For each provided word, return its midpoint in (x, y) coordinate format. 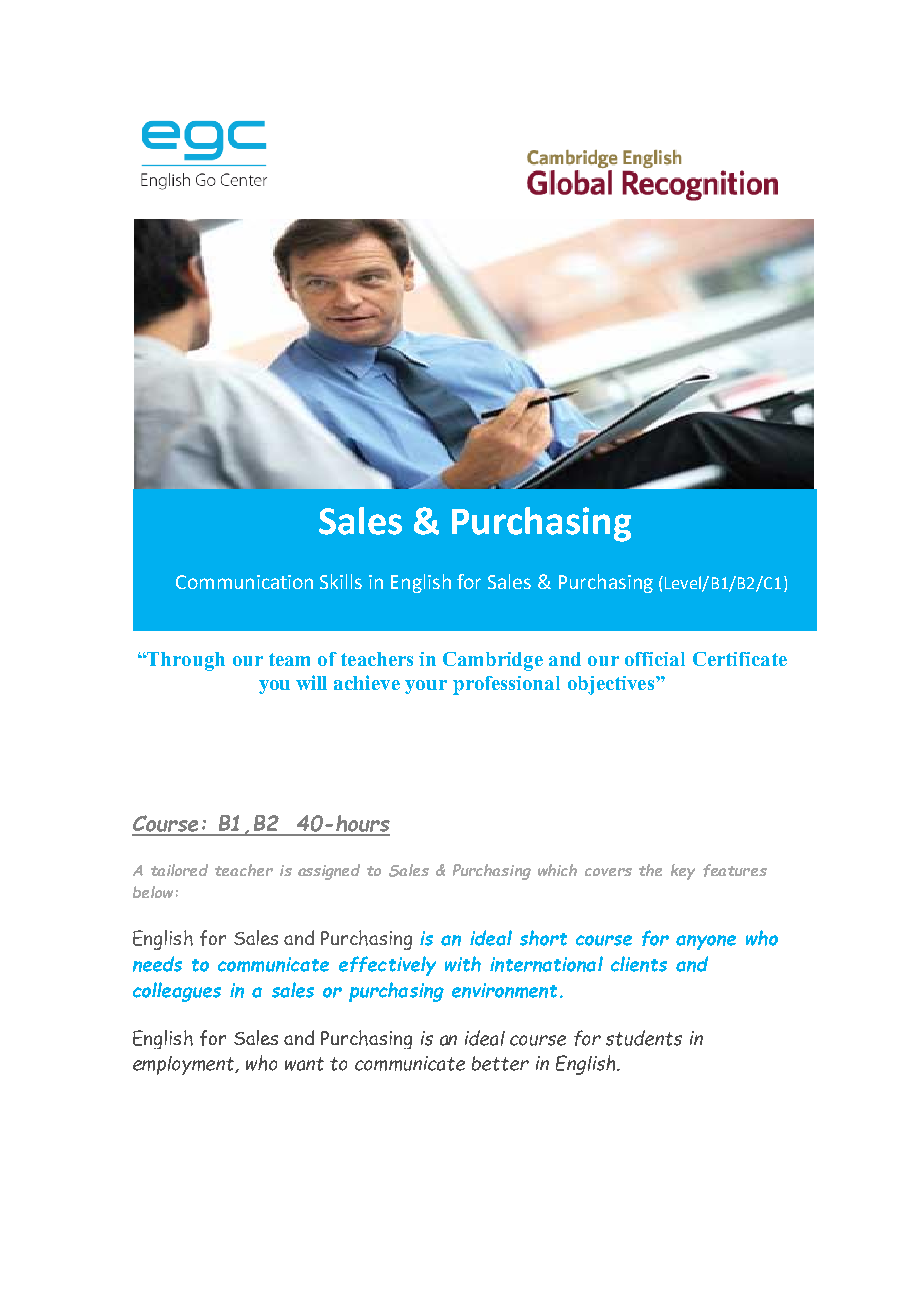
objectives (612, 685)
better (500, 1063)
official (655, 659)
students (644, 1038)
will (311, 682)
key (683, 872)
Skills (341, 581)
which (557, 870)
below (153, 892)
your (426, 687)
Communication (244, 582)
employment (185, 1065)
